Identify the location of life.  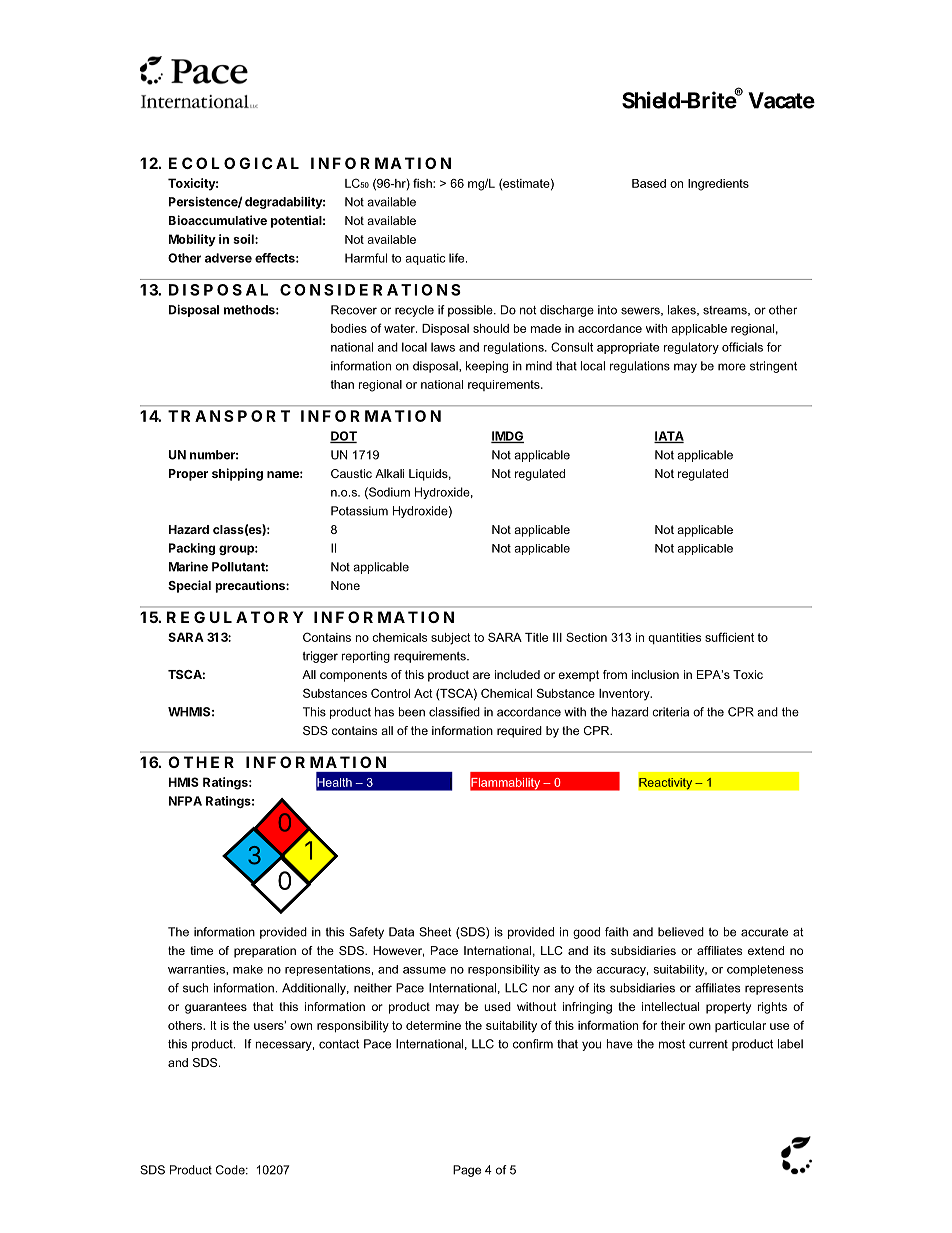
(458, 258).
